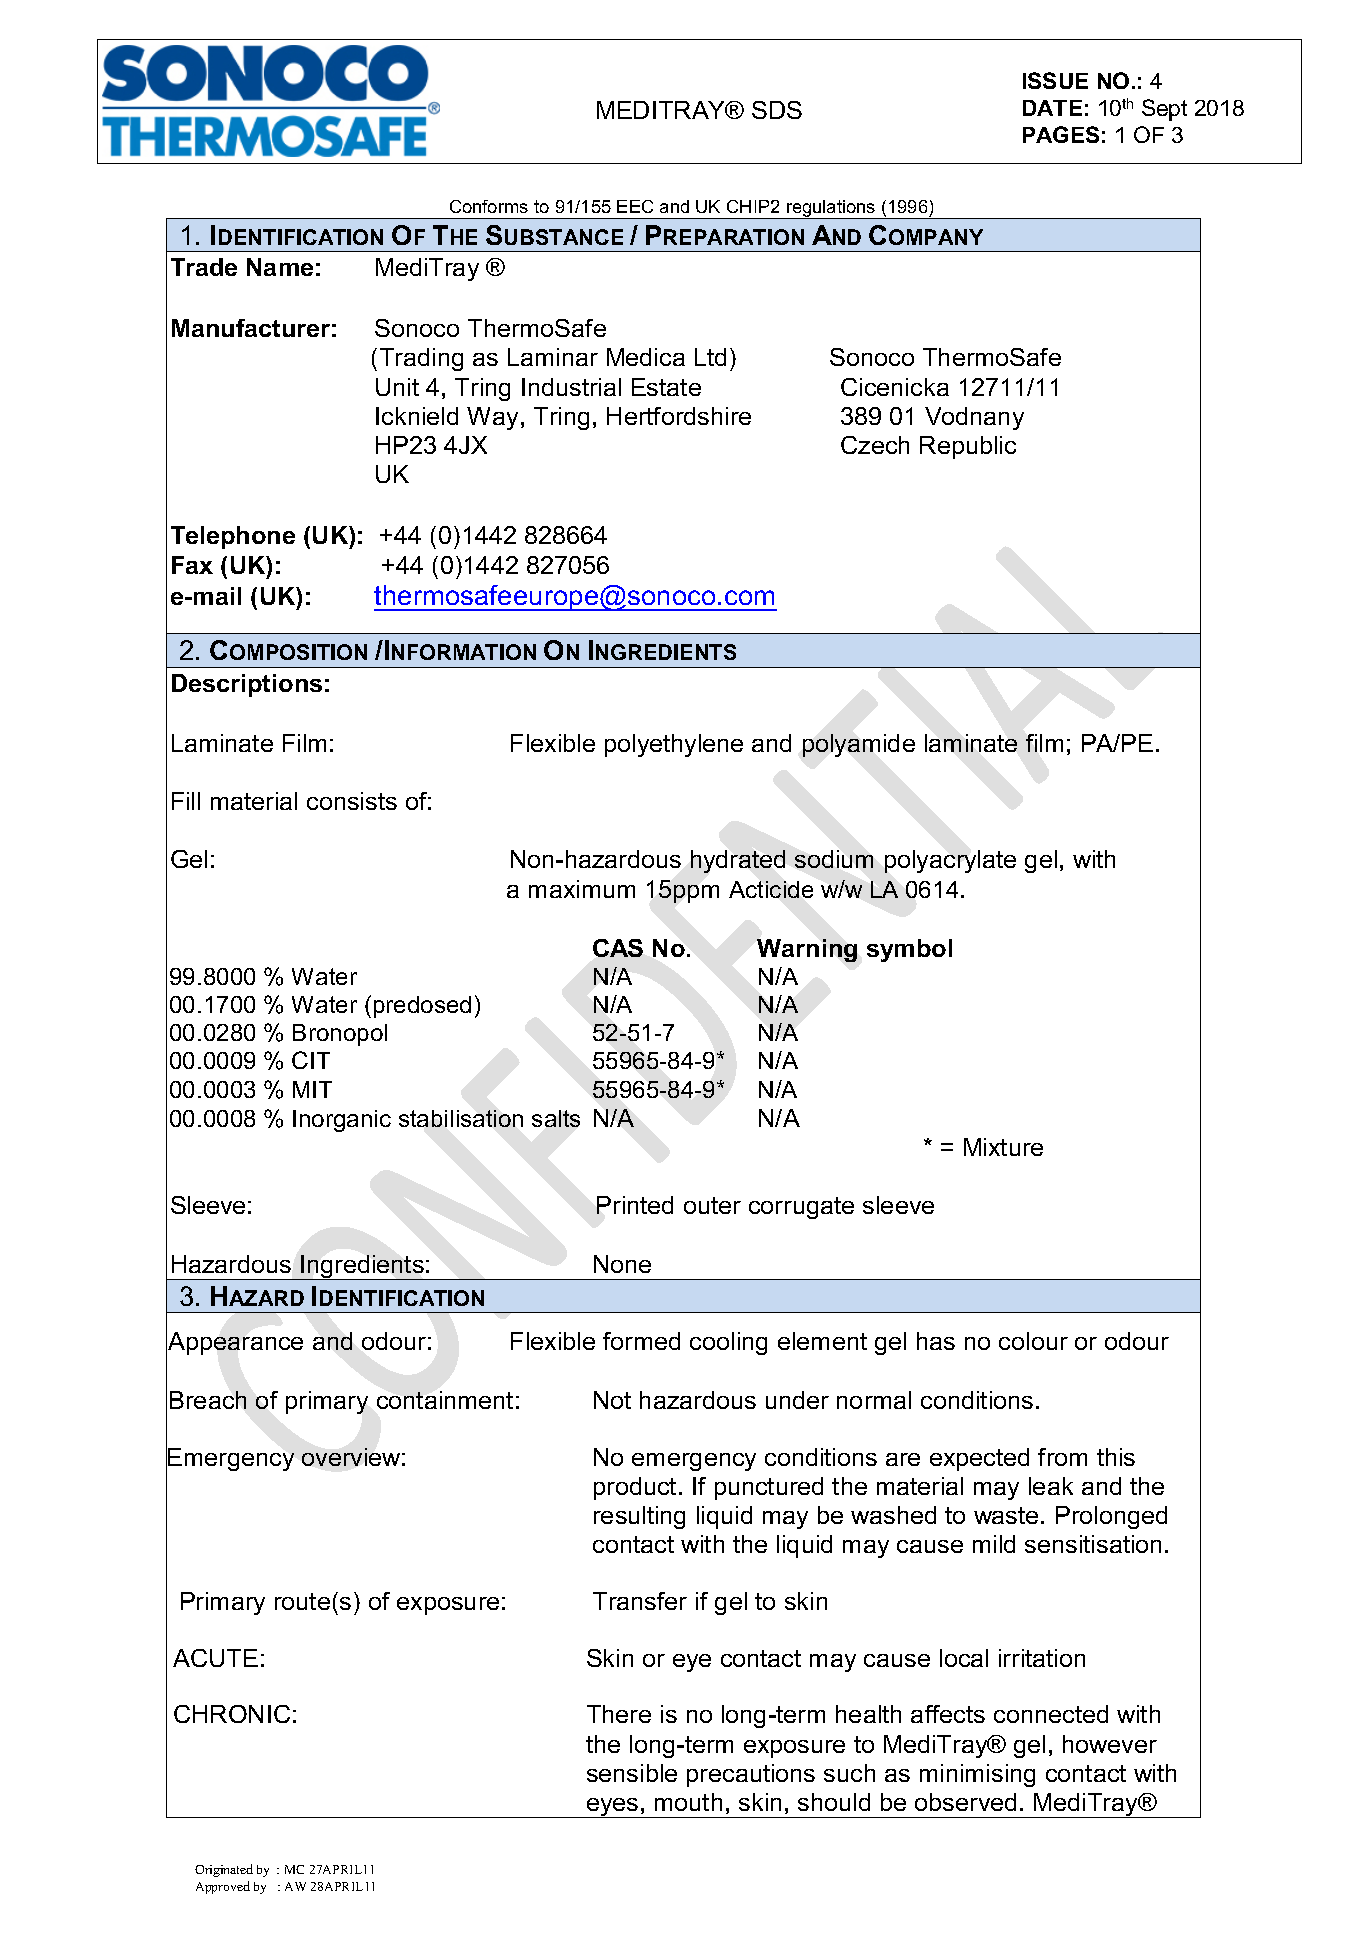  Describe the element at coordinates (622, 1264) in the page. I see `None` at that location.
